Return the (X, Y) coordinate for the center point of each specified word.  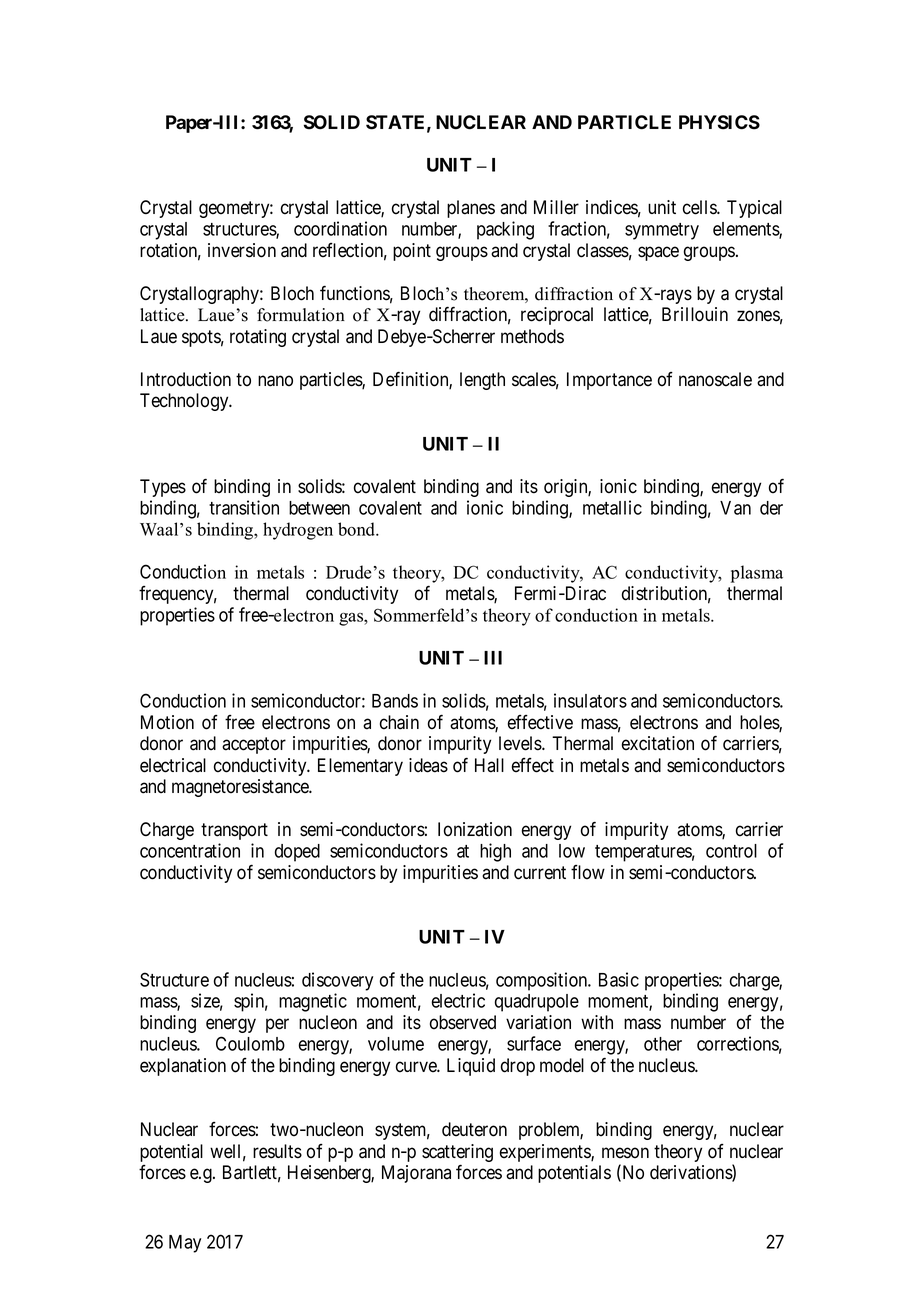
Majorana (416, 1174)
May (185, 1244)
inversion (242, 250)
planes (471, 209)
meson (625, 1153)
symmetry (662, 231)
